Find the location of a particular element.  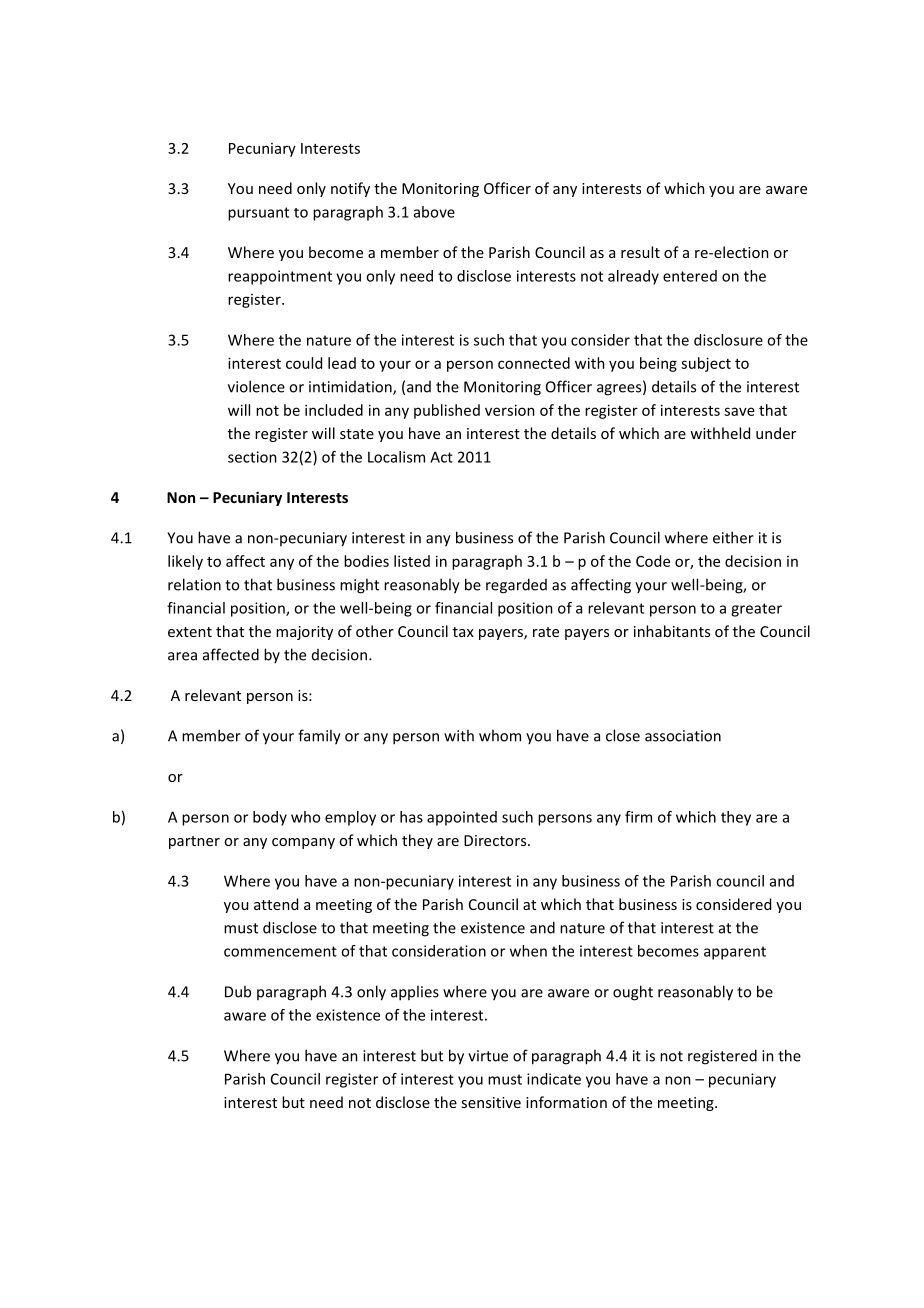

association is located at coordinates (683, 736).
